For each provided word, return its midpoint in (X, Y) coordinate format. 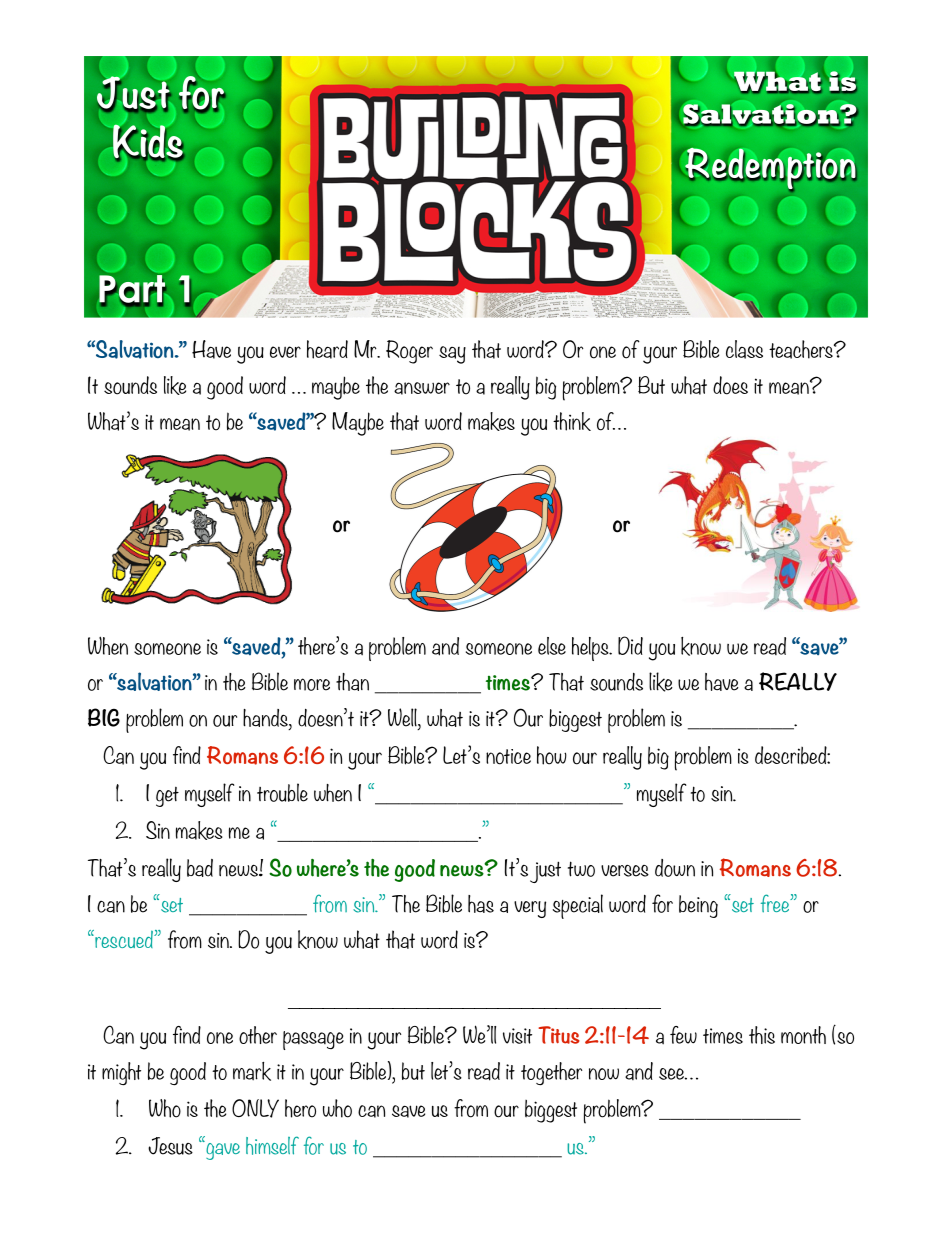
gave (222, 1150)
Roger (409, 352)
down (675, 868)
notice (508, 757)
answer (422, 388)
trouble (282, 792)
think (572, 421)
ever (285, 352)
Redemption (771, 170)
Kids (148, 142)
